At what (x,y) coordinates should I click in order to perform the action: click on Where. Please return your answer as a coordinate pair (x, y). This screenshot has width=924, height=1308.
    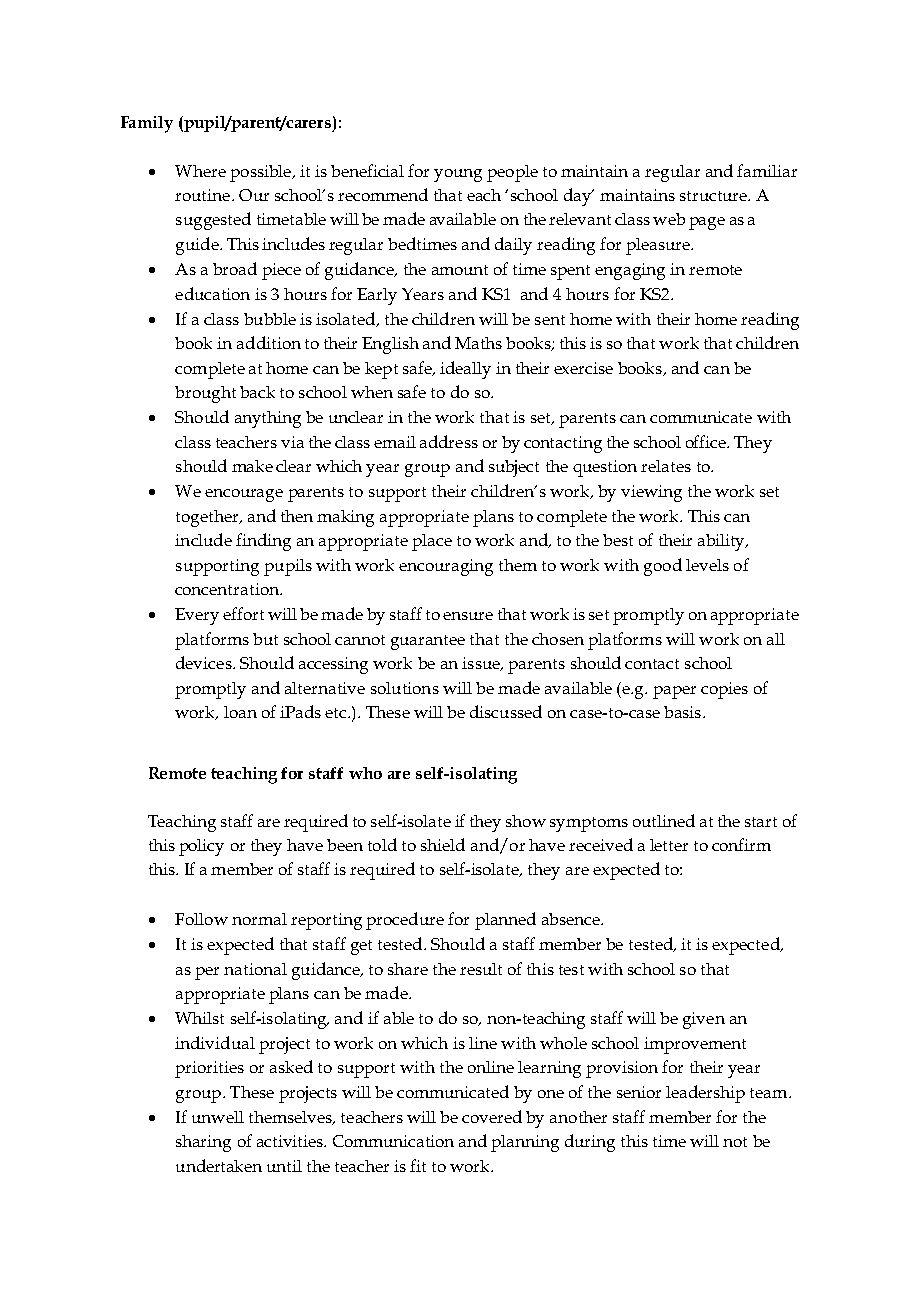
    Looking at the image, I should click on (200, 171).
